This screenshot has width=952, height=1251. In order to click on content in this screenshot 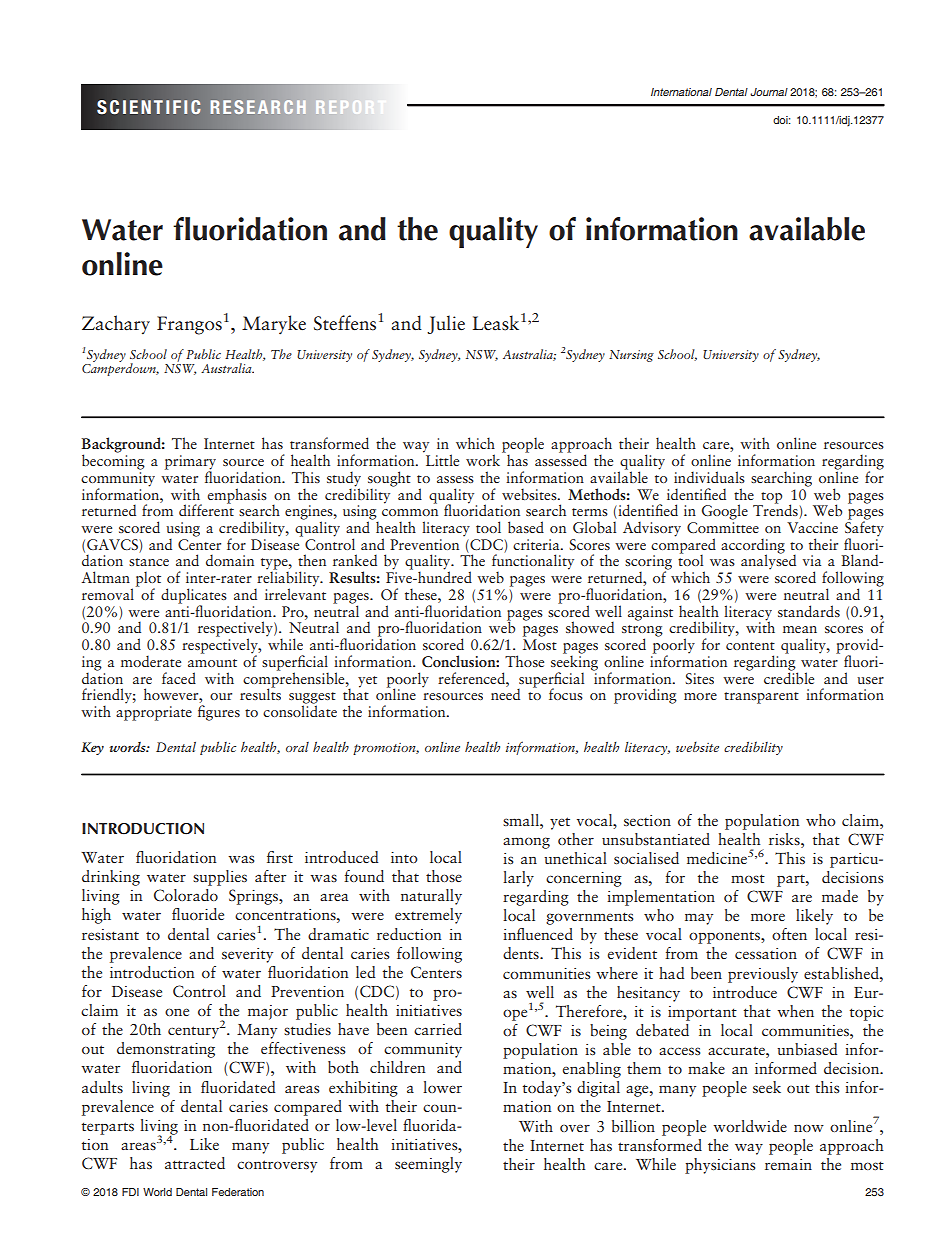, I will do `click(750, 646)`.
